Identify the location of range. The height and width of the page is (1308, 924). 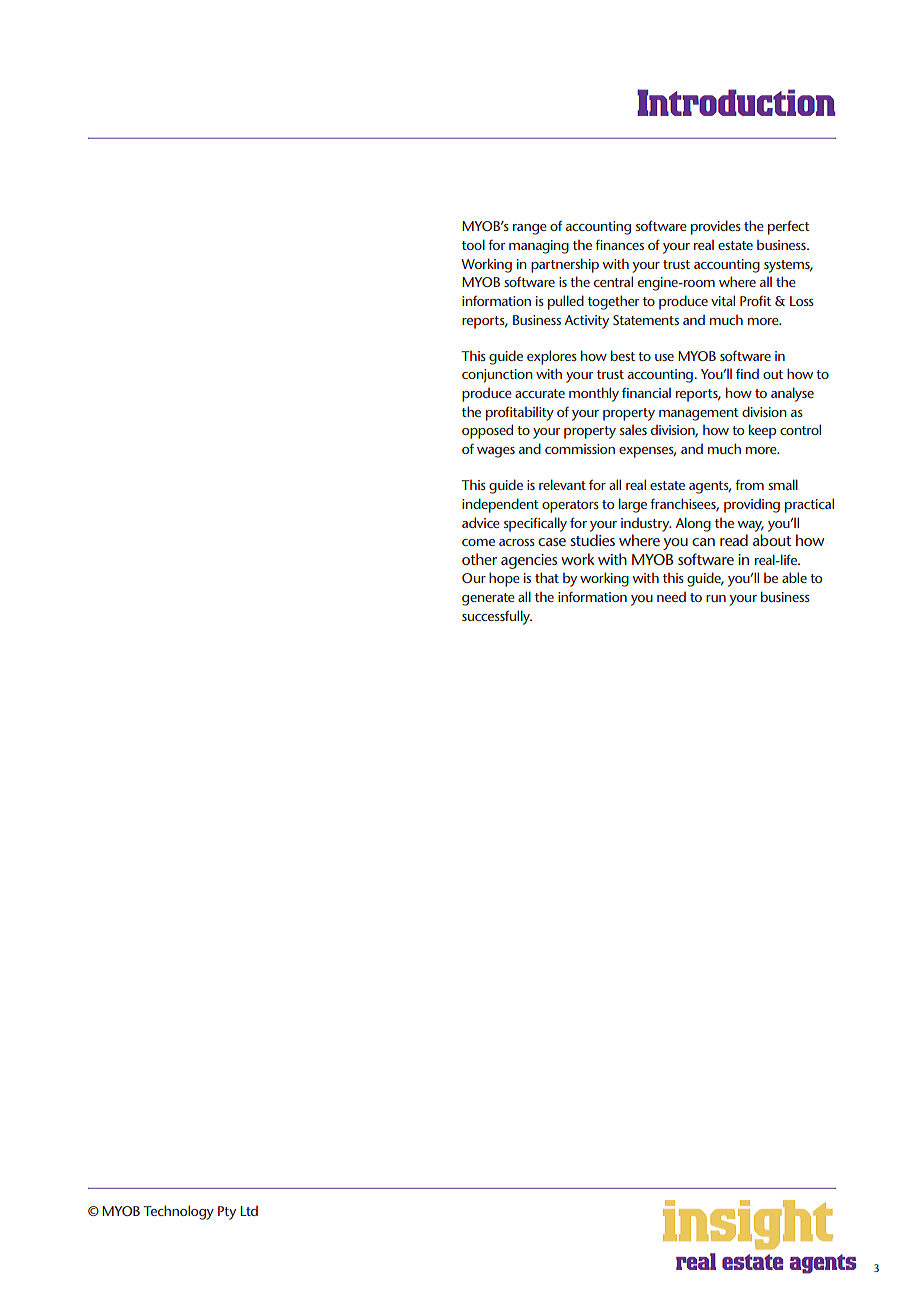
(530, 229).
